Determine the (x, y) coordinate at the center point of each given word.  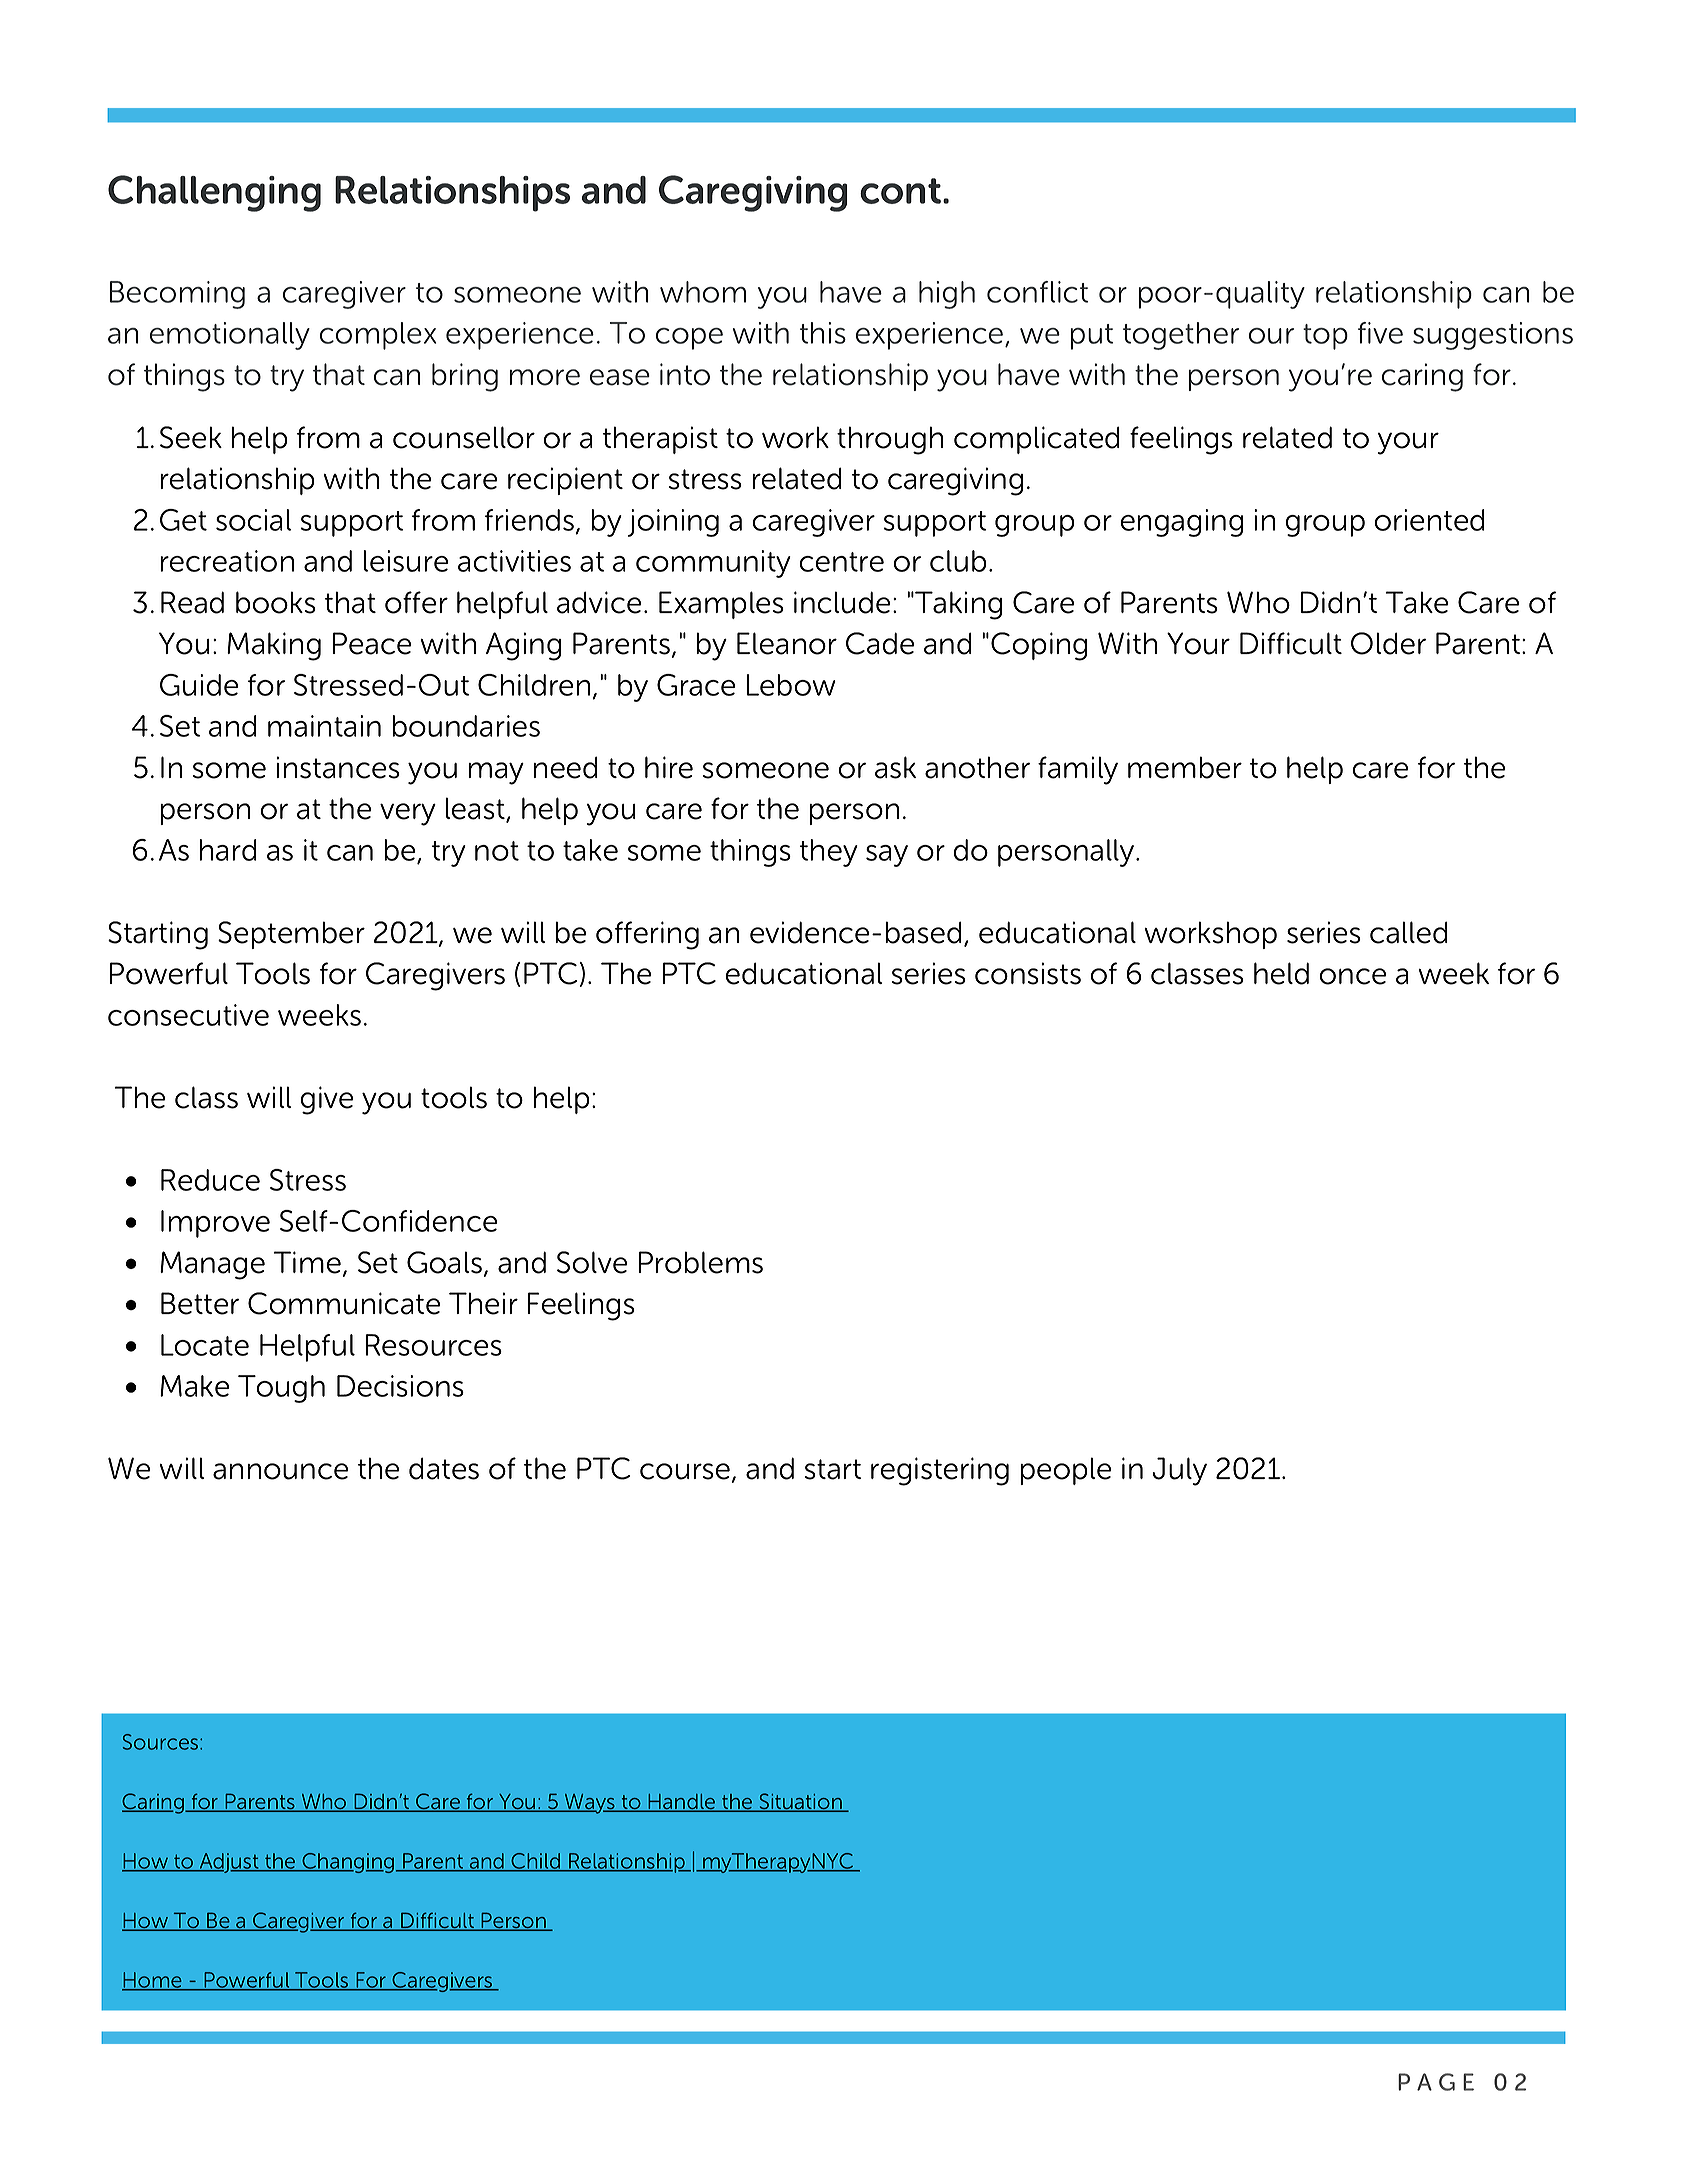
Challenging (214, 193)
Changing (348, 1863)
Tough (281, 1389)
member (1185, 767)
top (1325, 337)
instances (338, 767)
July (1179, 1471)
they (829, 853)
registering (940, 1471)
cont (900, 191)
